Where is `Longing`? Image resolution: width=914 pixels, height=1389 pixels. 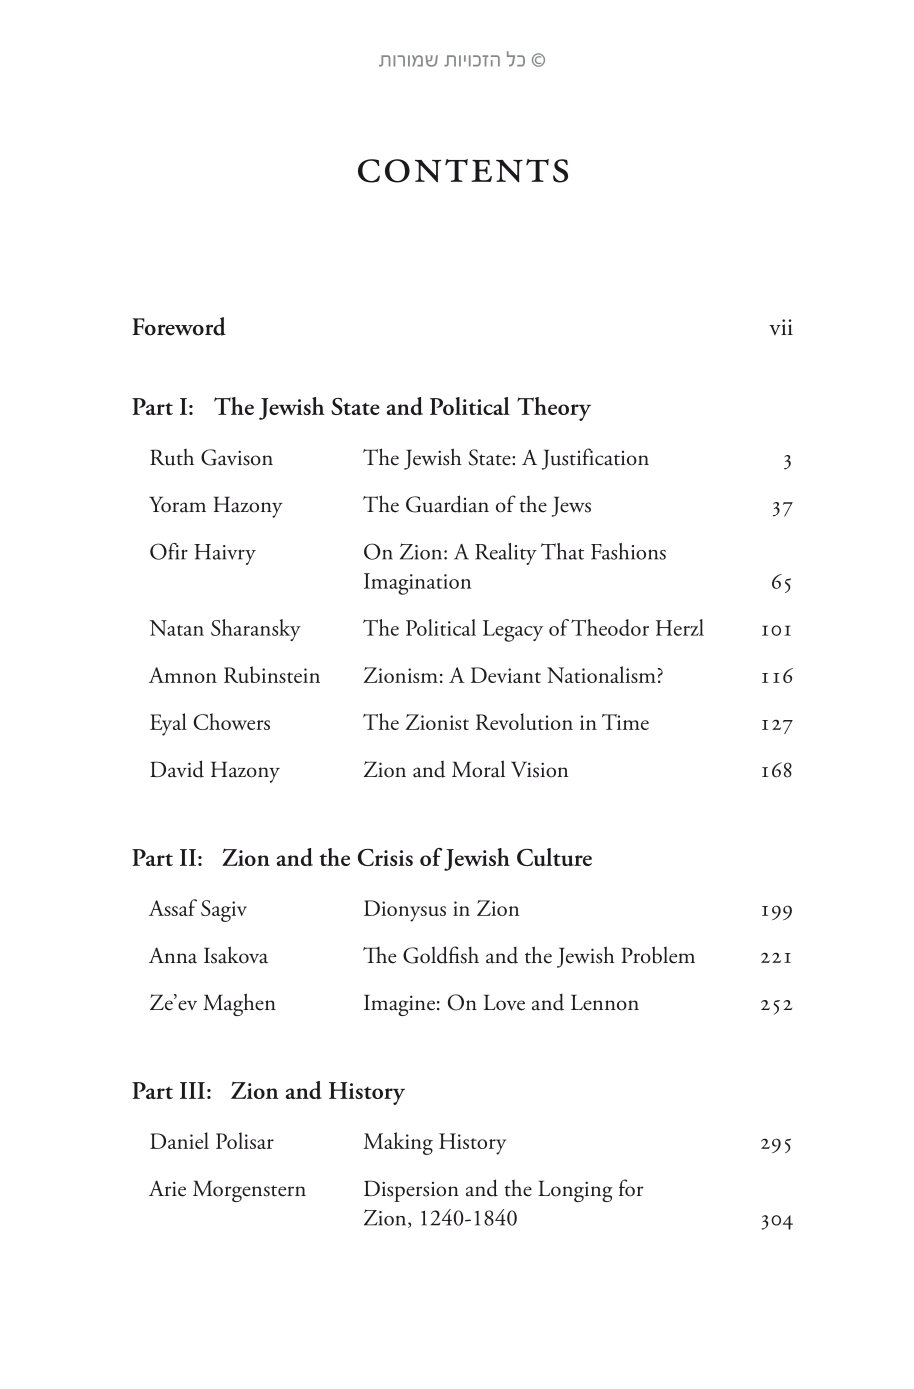 Longing is located at coordinates (575, 1191).
